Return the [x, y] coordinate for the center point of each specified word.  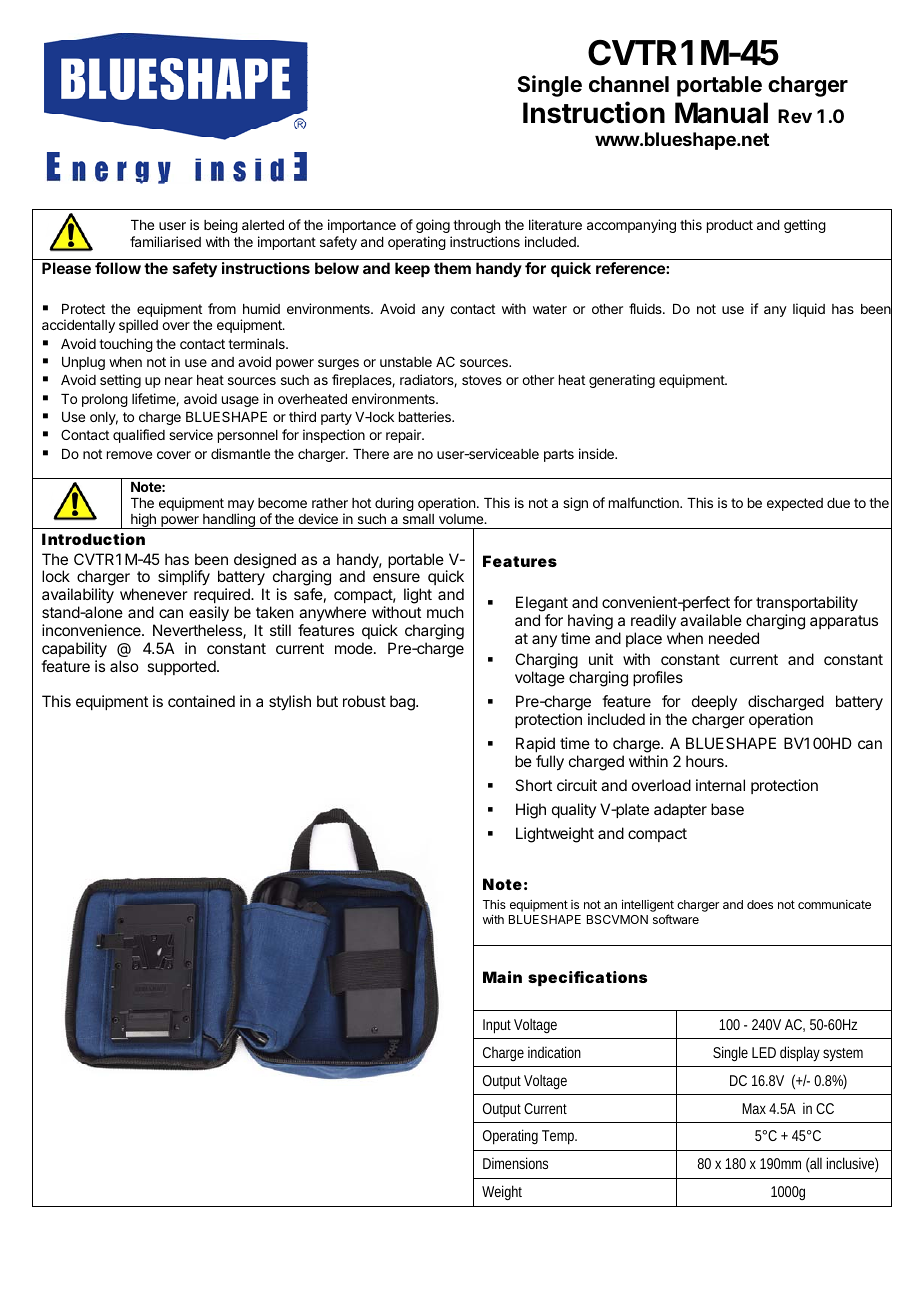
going [433, 226]
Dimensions [515, 1163]
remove [129, 455]
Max [754, 1108]
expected [795, 504]
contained [201, 701]
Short [533, 785]
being [221, 226]
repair [405, 436]
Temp [559, 1137]
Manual [721, 113]
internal [720, 785]
